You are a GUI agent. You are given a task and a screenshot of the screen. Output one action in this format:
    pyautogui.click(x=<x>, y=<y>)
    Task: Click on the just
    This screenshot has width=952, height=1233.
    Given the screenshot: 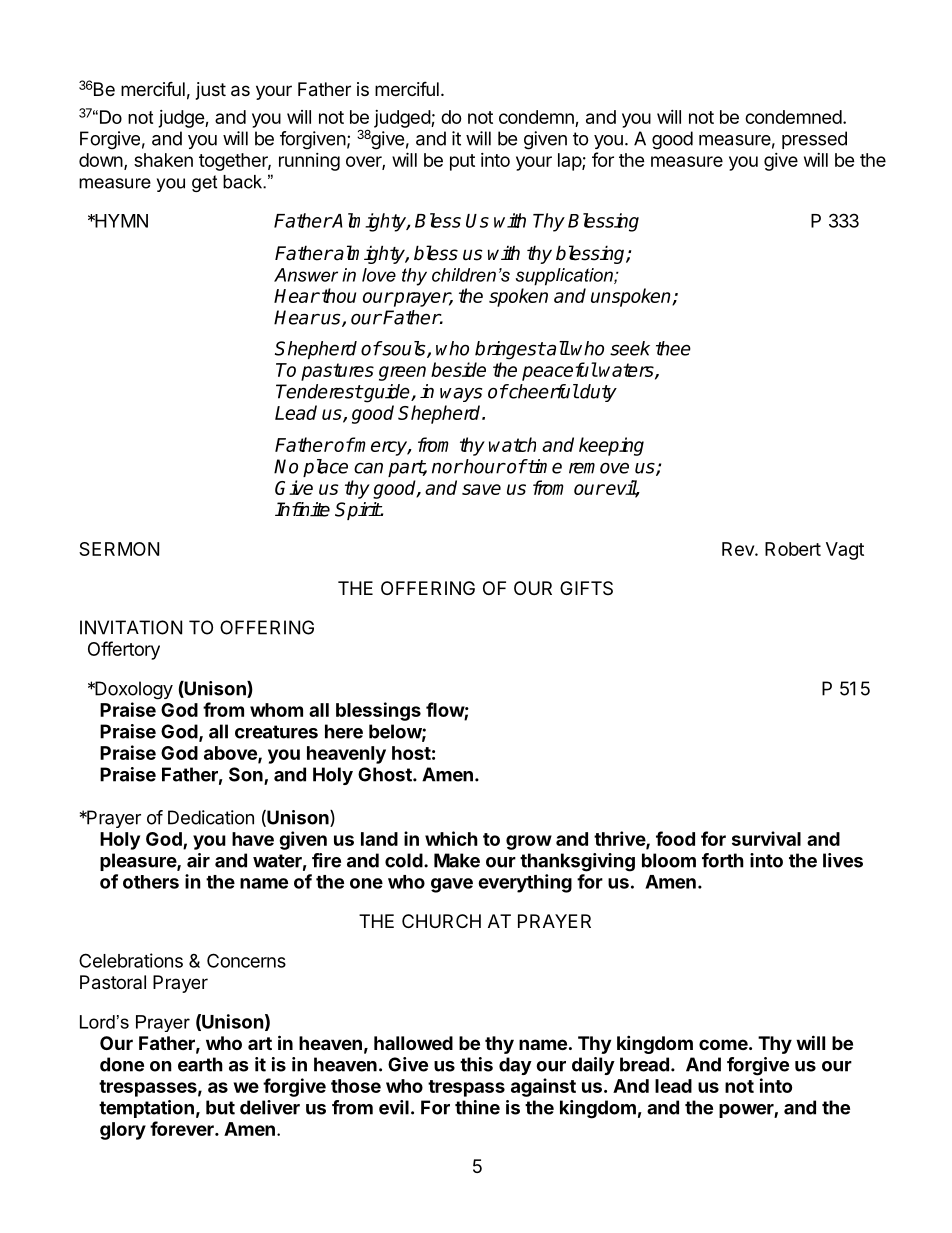 What is the action you would take?
    pyautogui.click(x=211, y=91)
